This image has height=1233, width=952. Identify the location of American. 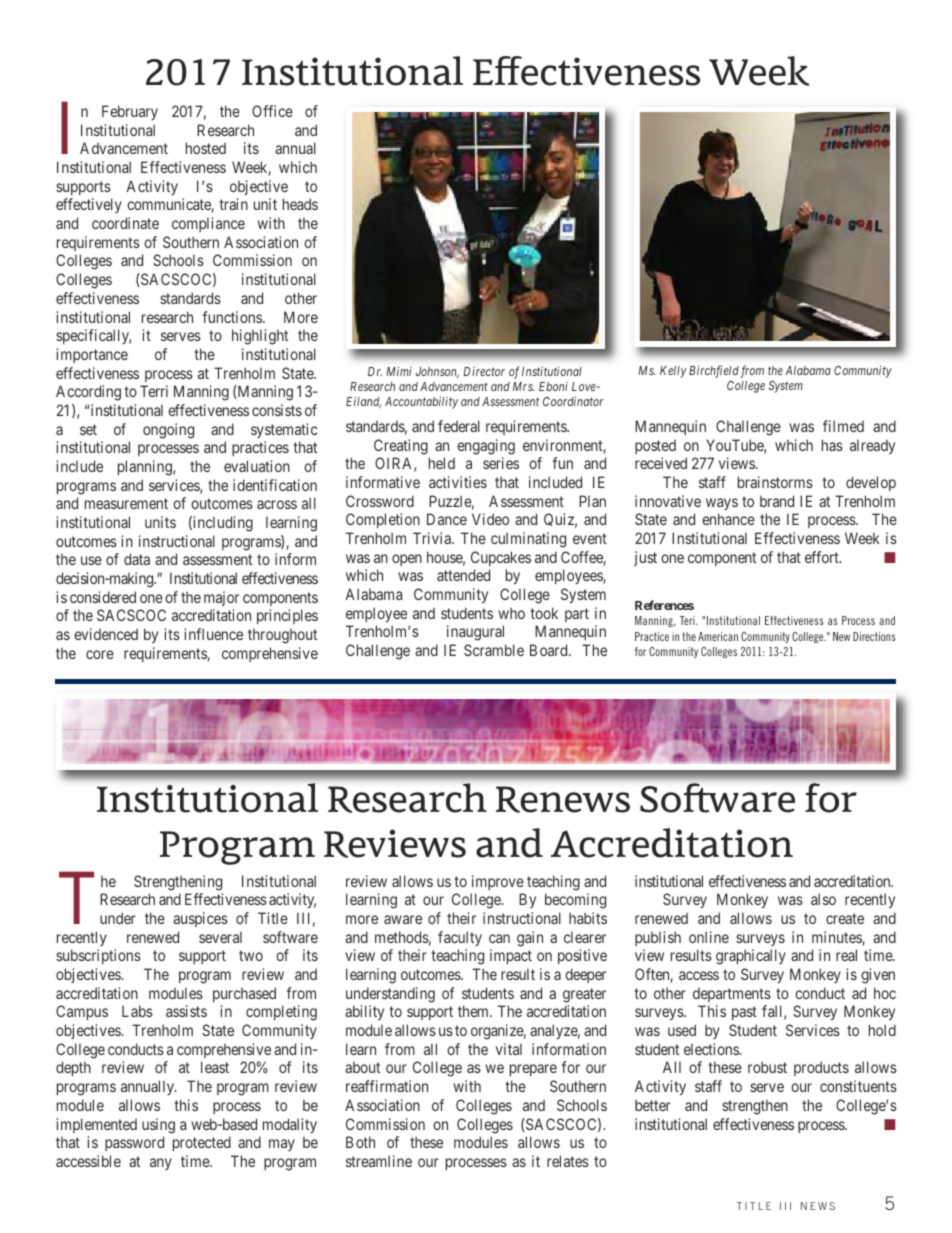
(718, 636).
